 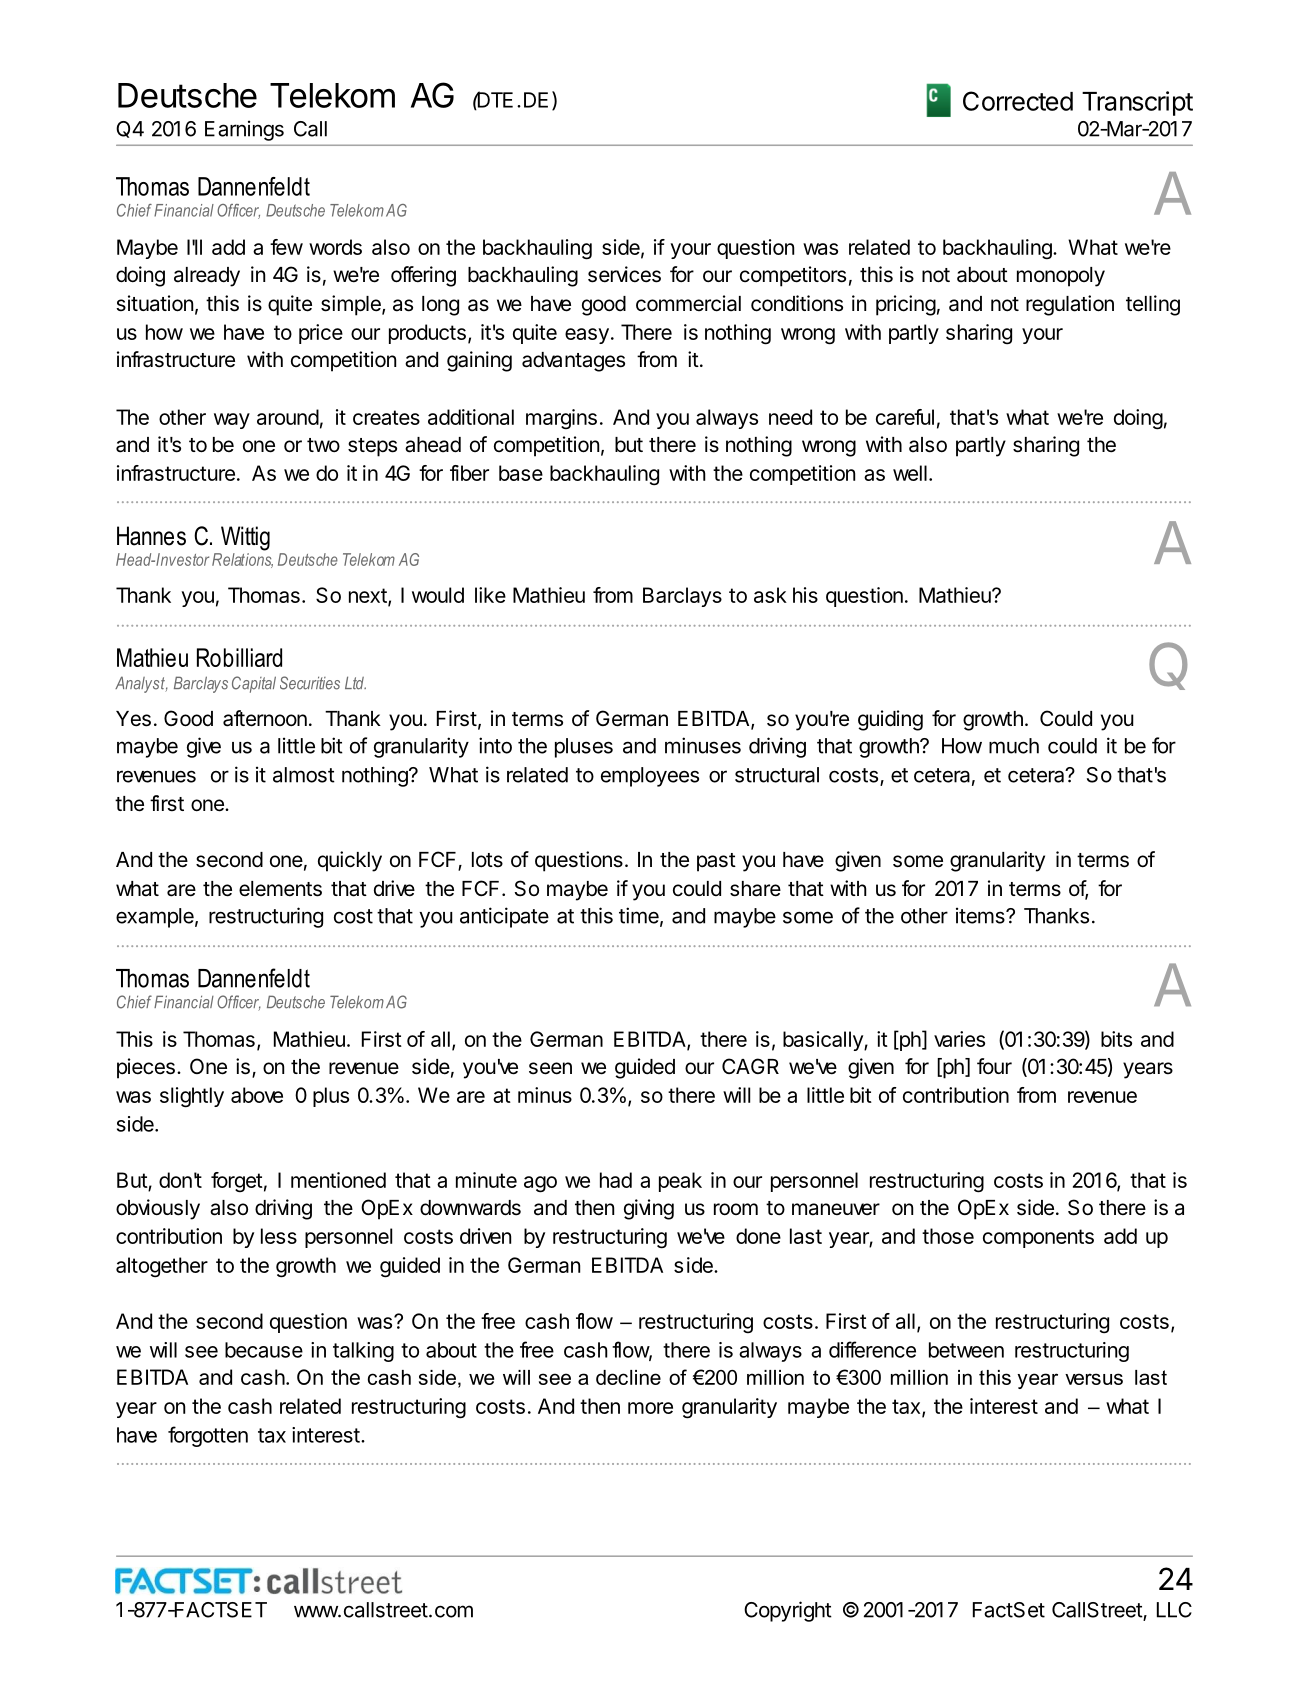 What do you see at coordinates (208, 1436) in the screenshot?
I see `forgotten` at bounding box center [208, 1436].
